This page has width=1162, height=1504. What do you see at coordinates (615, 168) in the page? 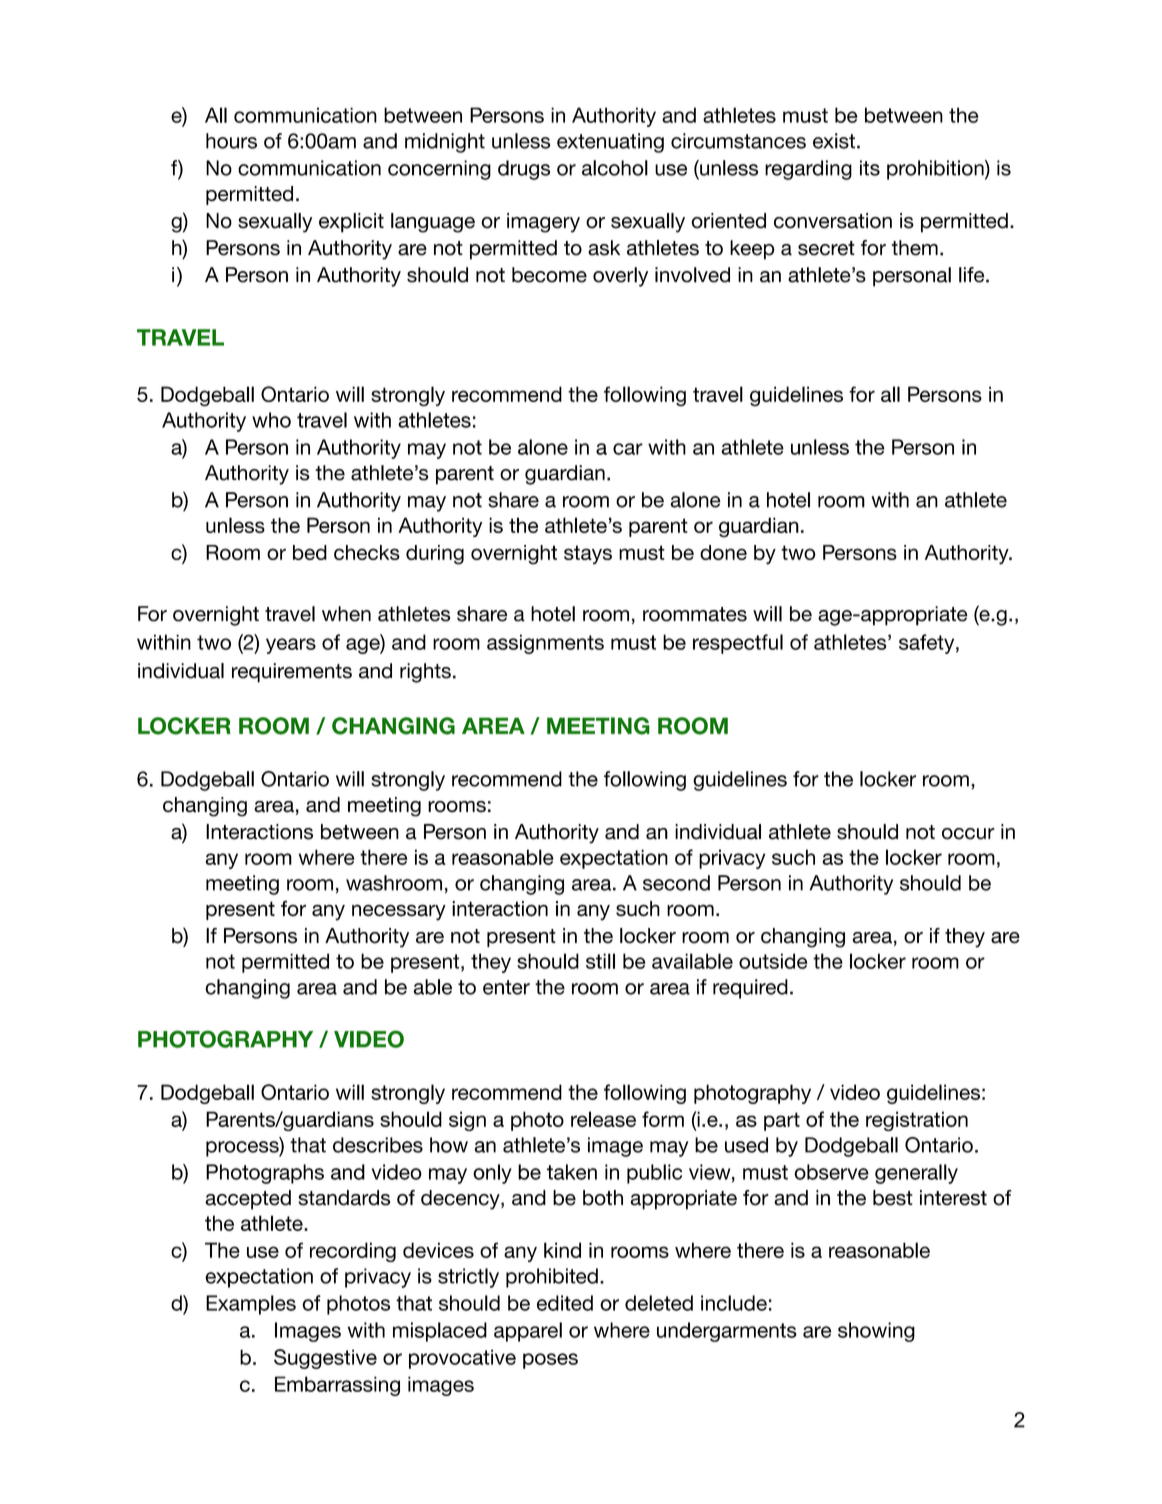
I see `alcohol` at bounding box center [615, 168].
